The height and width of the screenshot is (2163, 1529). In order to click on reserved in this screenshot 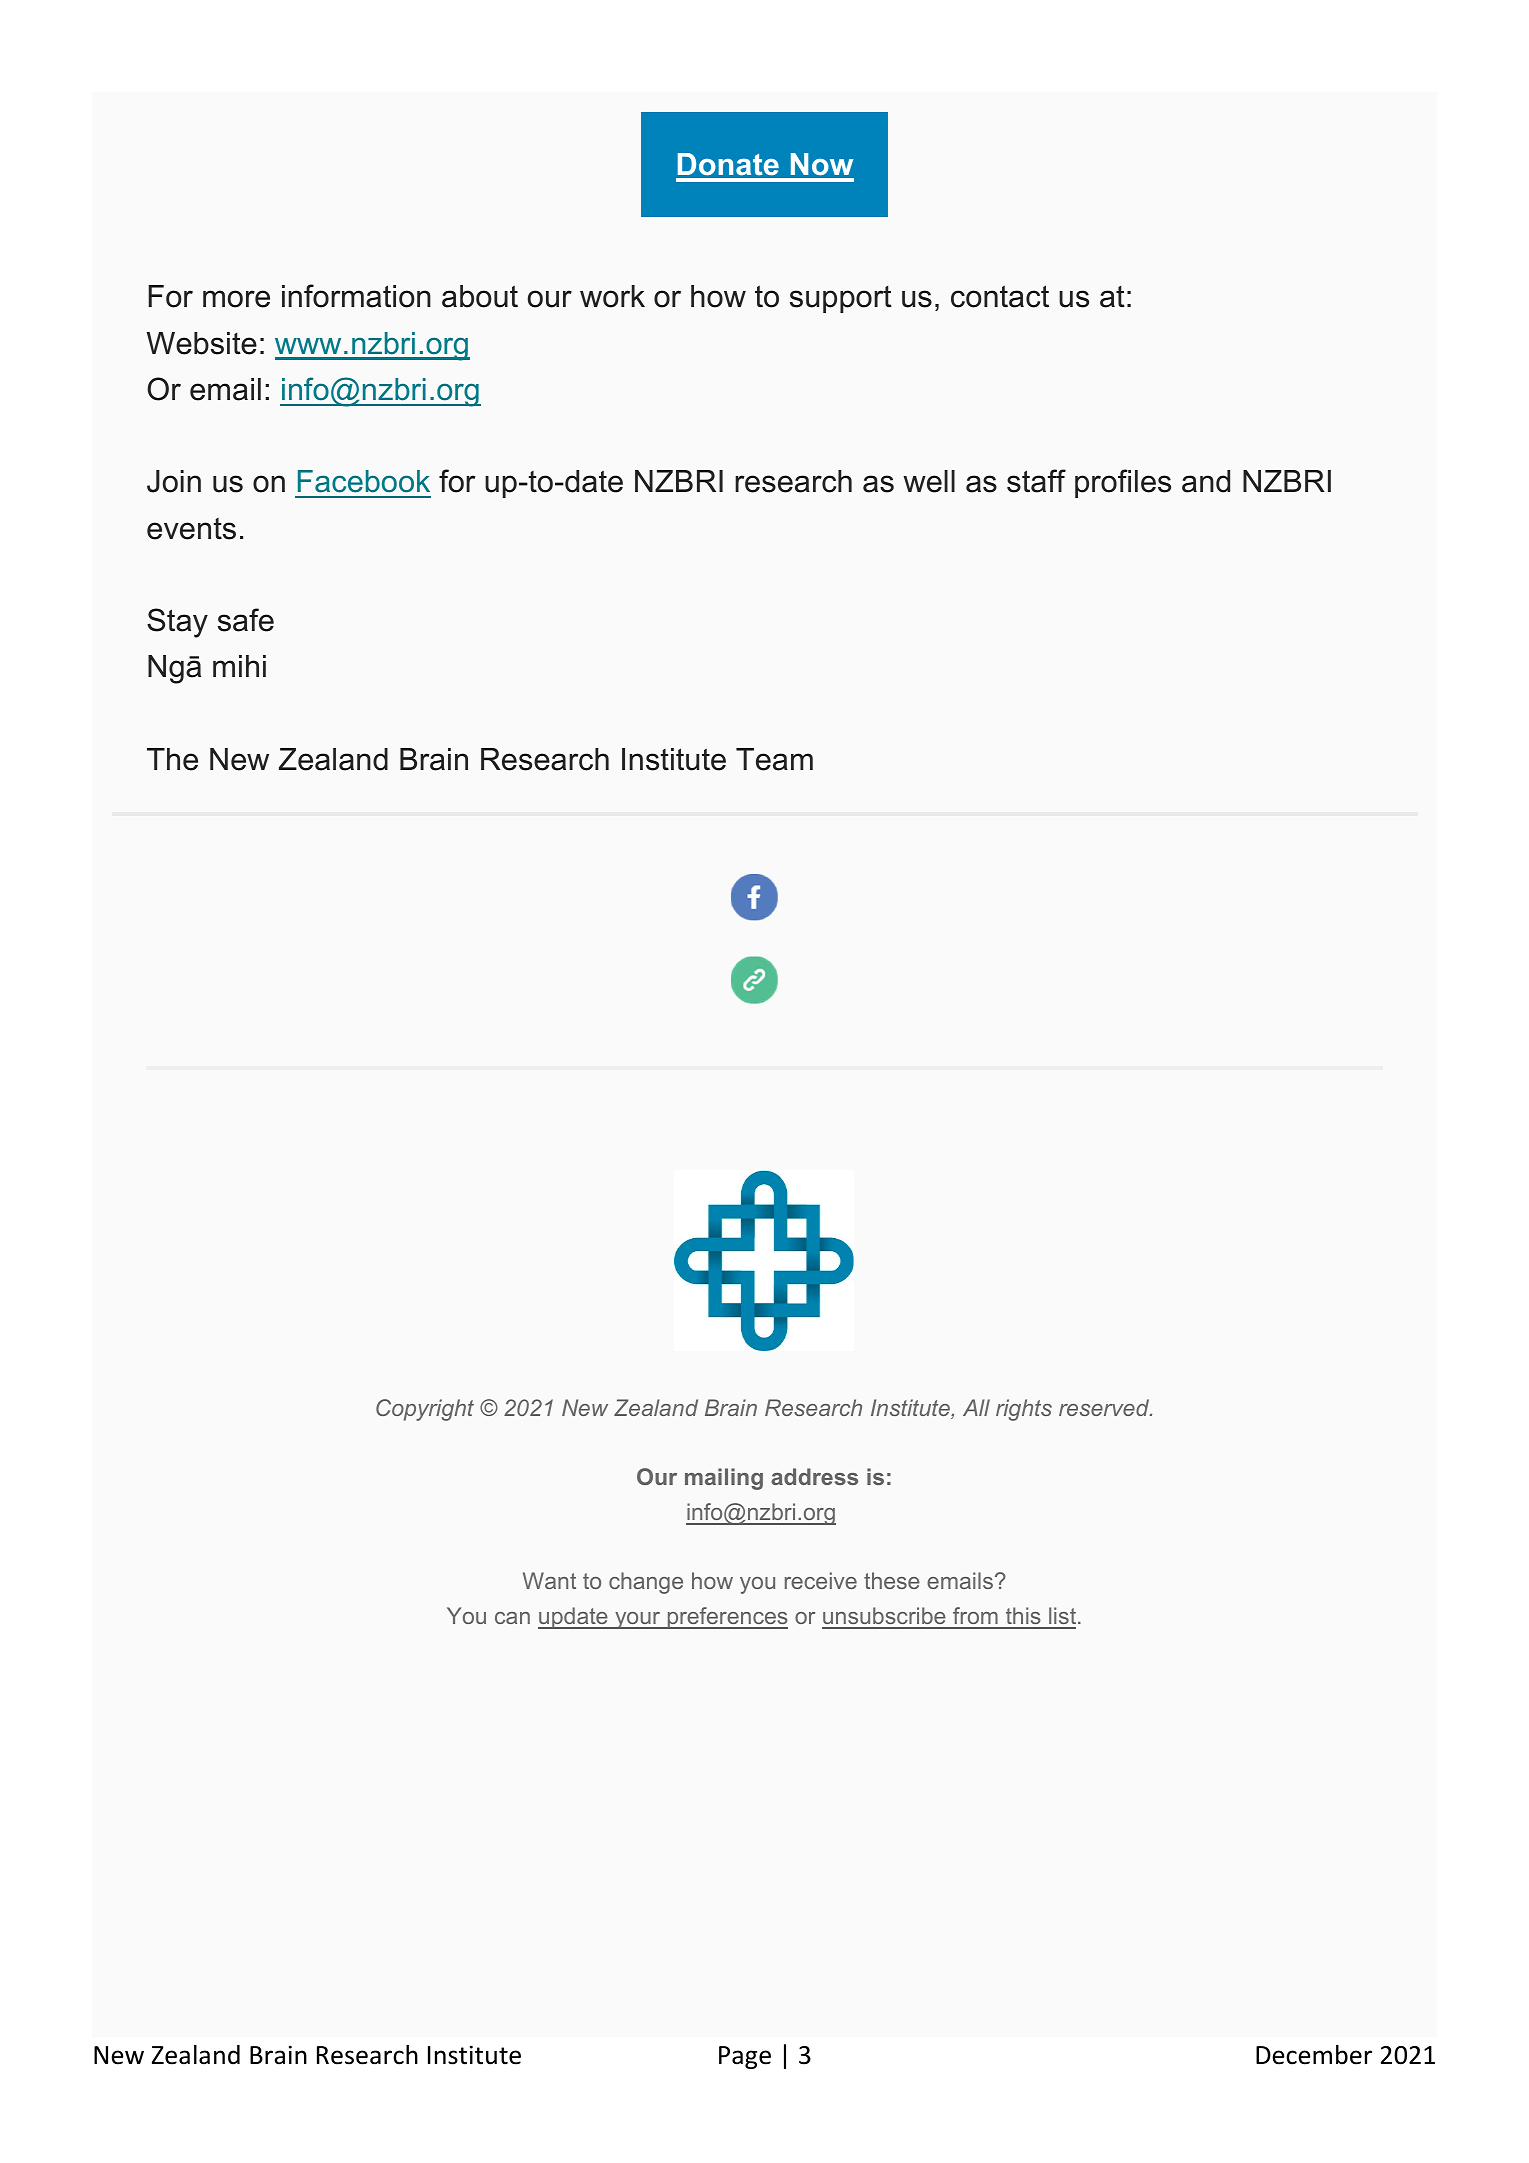, I will do `click(1105, 1407)`.
